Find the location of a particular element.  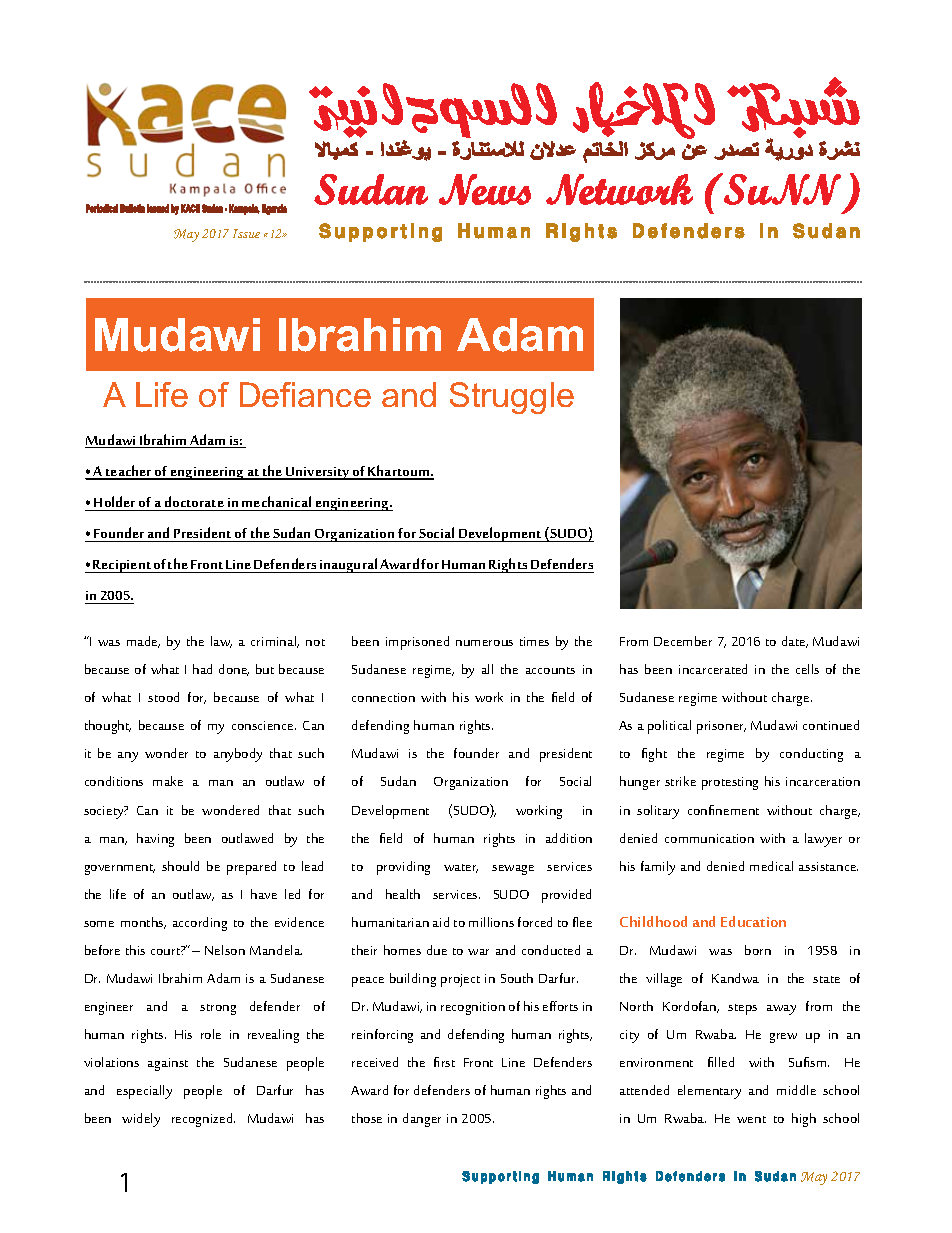

incarcerated is located at coordinates (713, 669).
